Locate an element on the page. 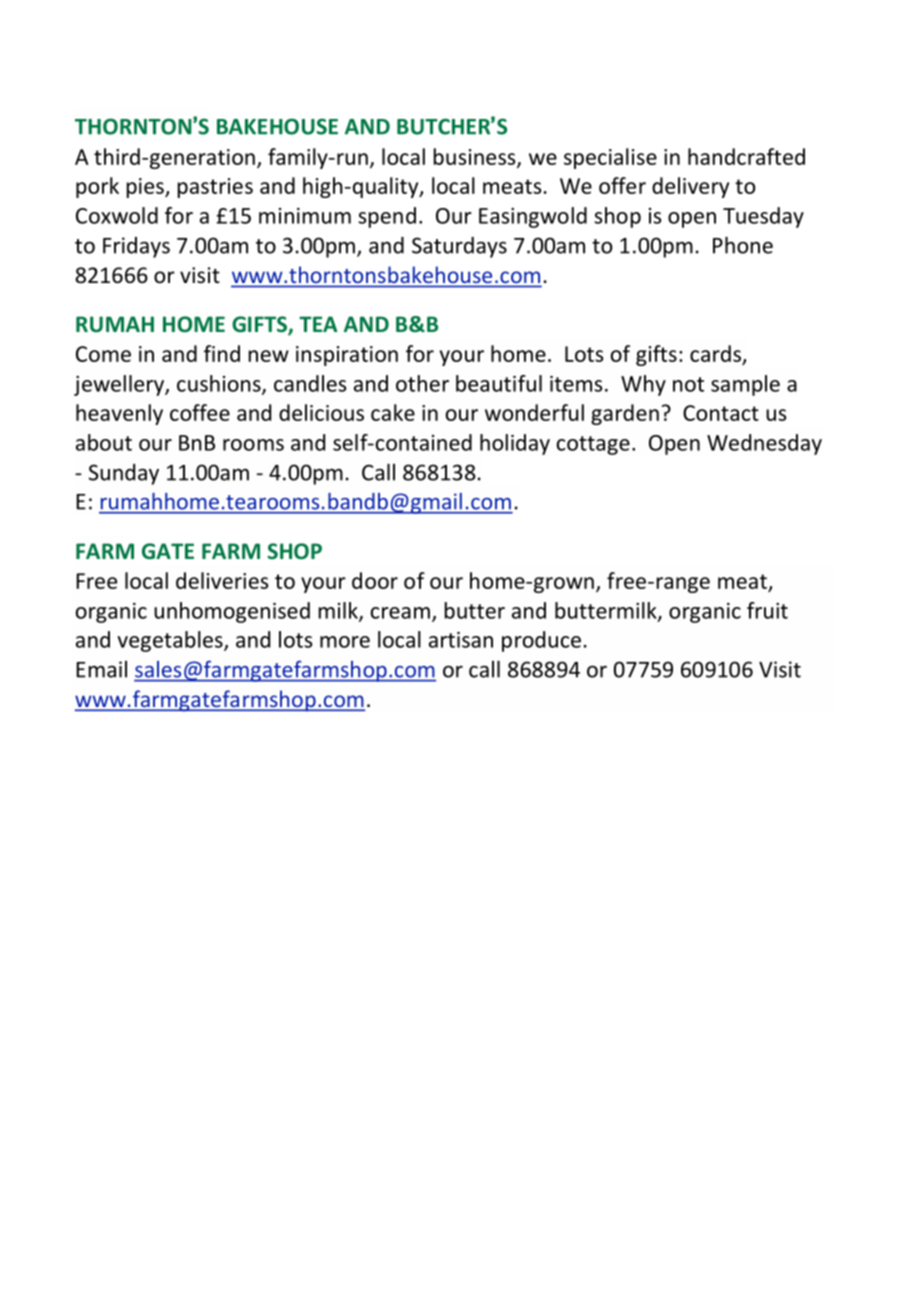 The height and width of the page is (1310, 924). pies is located at coordinates (146, 188).
